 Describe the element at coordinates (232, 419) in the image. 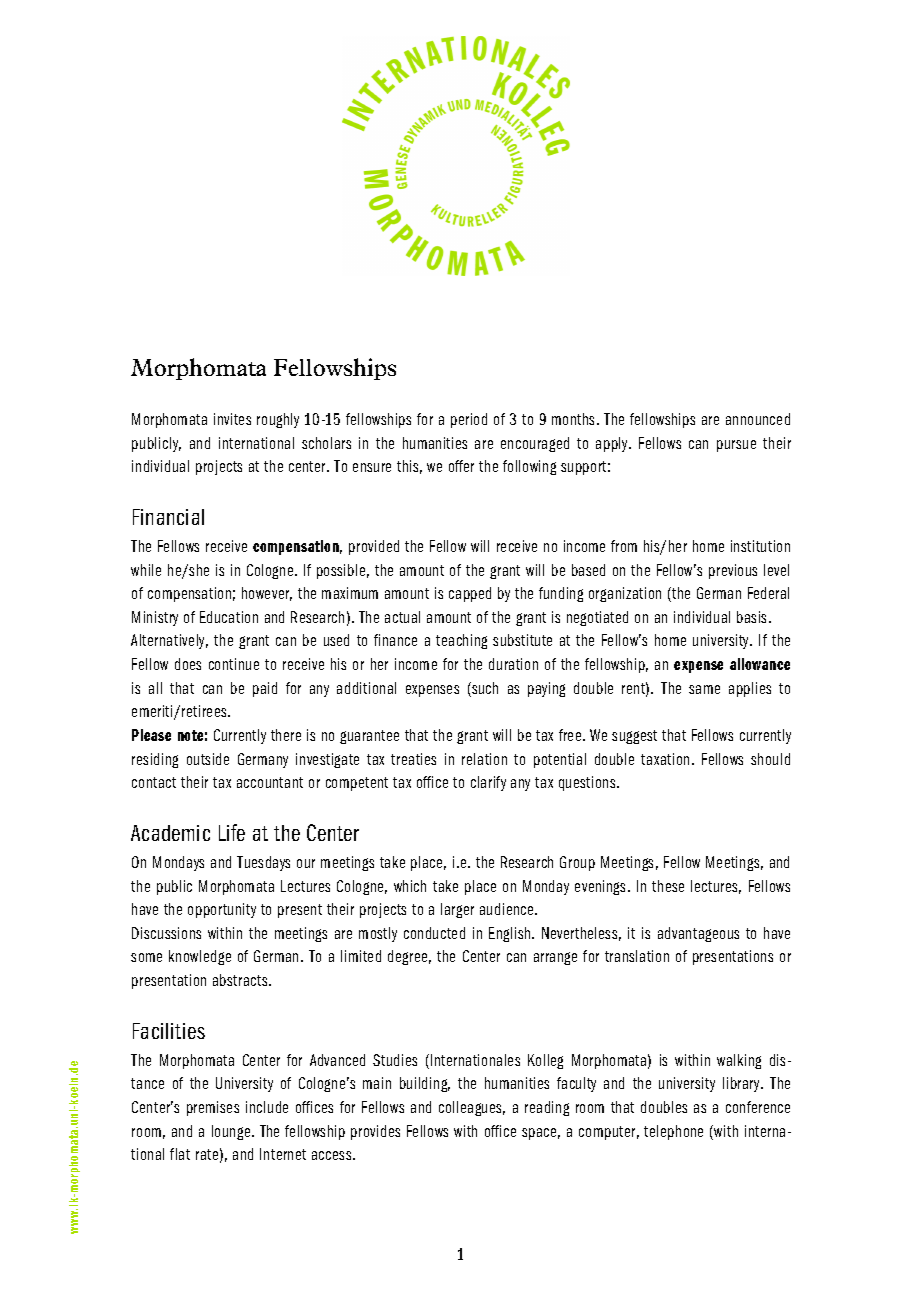

I see `invites` at that location.
